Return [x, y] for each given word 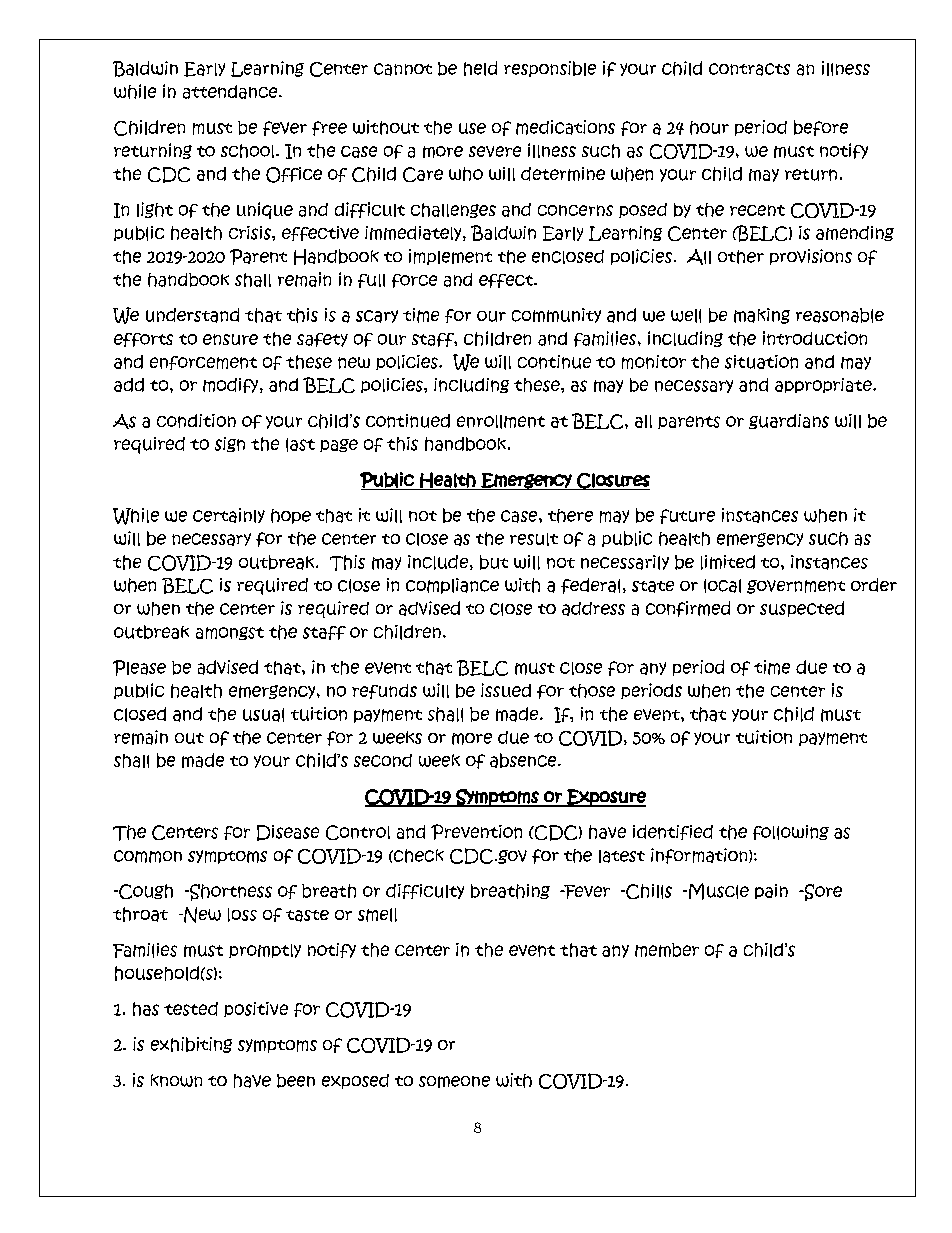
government [796, 587]
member [667, 950]
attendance [231, 92]
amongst [230, 633]
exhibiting [191, 1045]
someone [454, 1082]
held [480, 68]
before [821, 128]
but [494, 562]
